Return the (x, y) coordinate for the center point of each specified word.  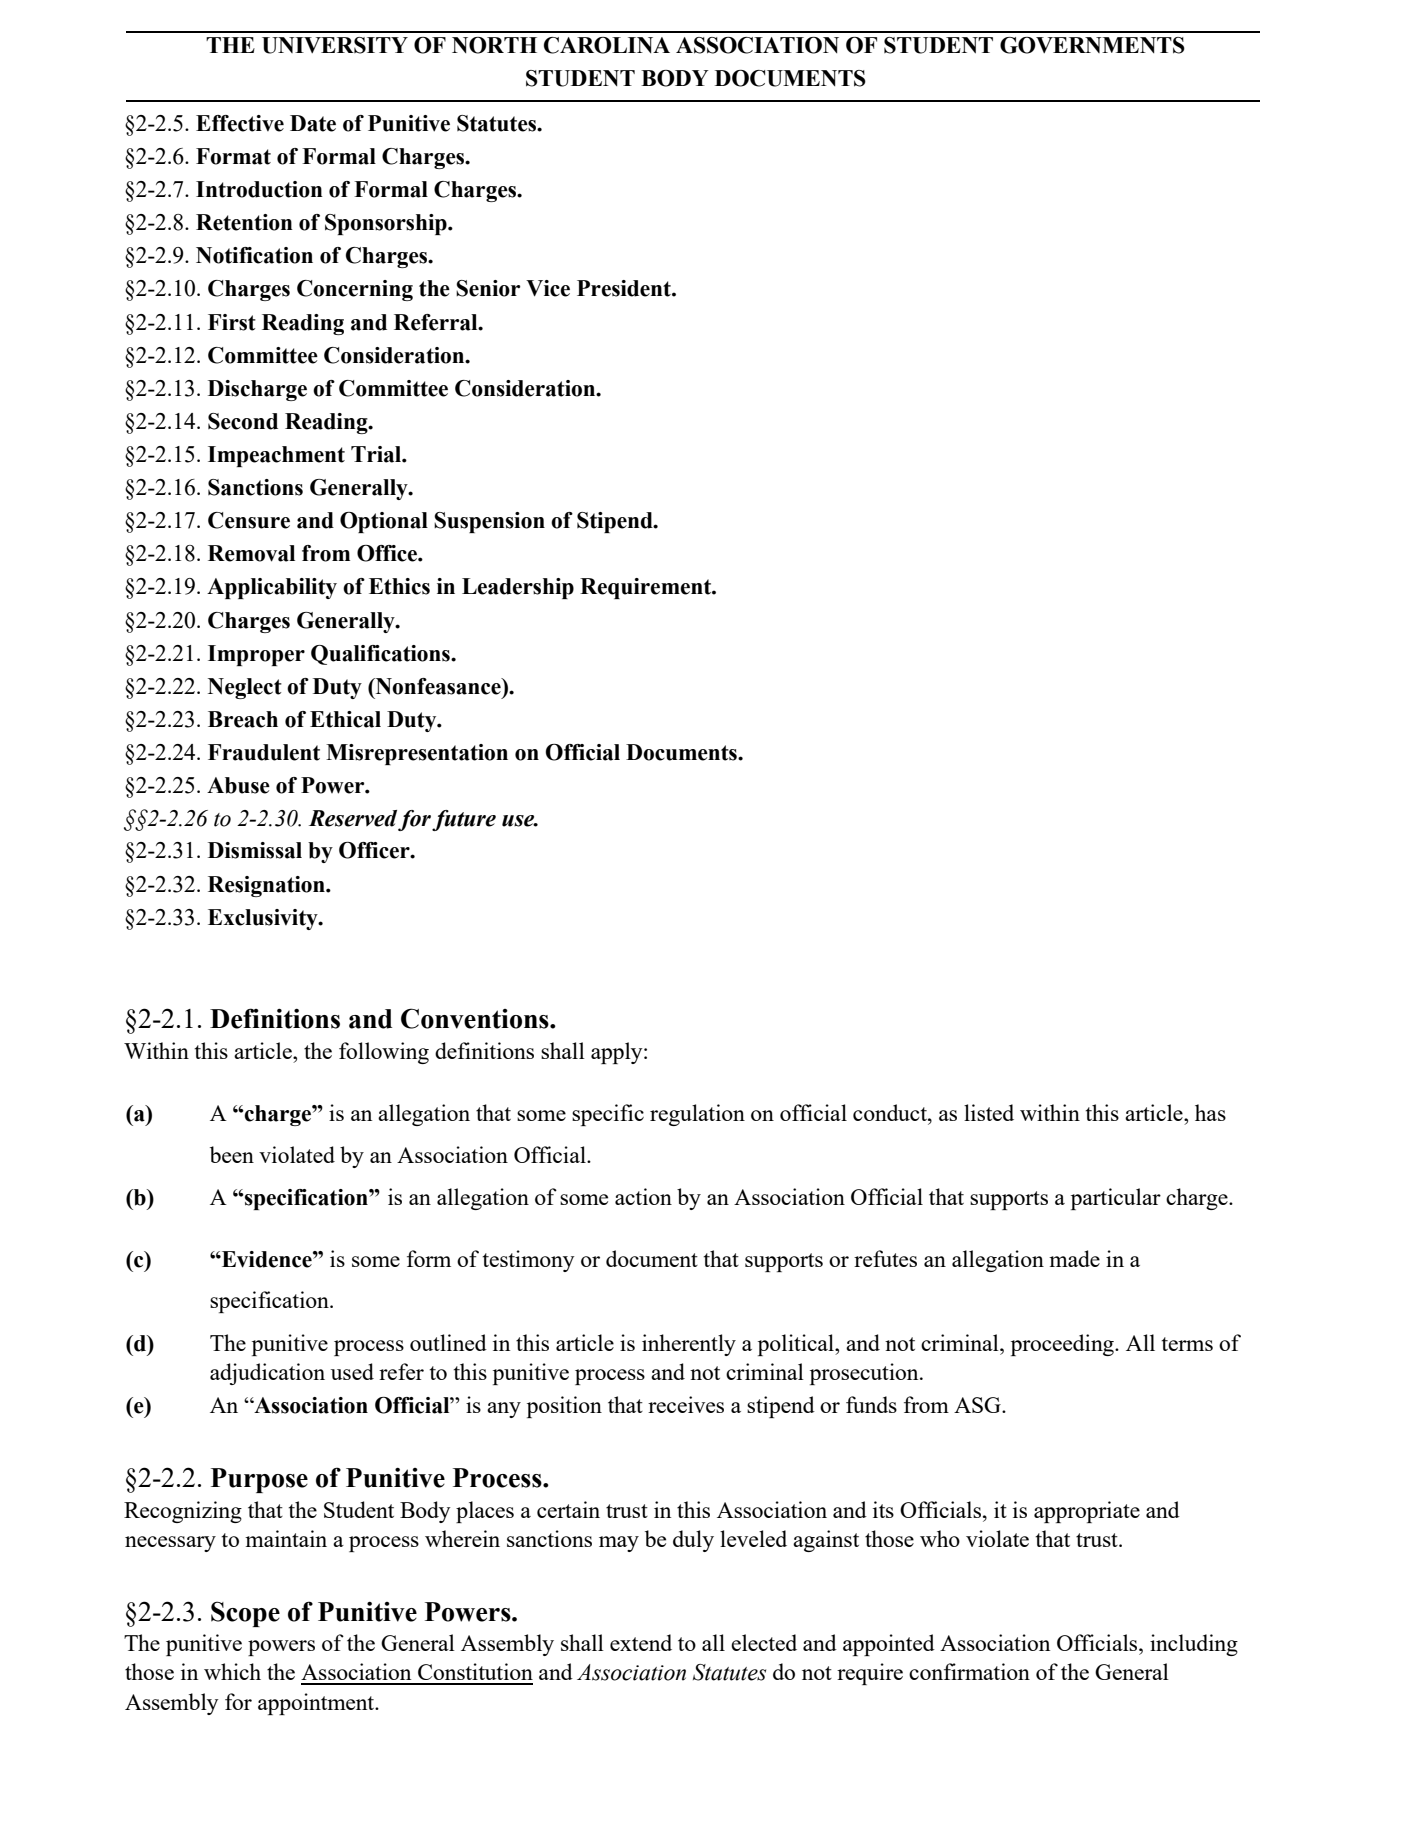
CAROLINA (607, 45)
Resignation (267, 886)
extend (641, 1642)
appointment (317, 1704)
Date (313, 123)
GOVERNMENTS (1092, 45)
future (464, 820)
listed (989, 1112)
